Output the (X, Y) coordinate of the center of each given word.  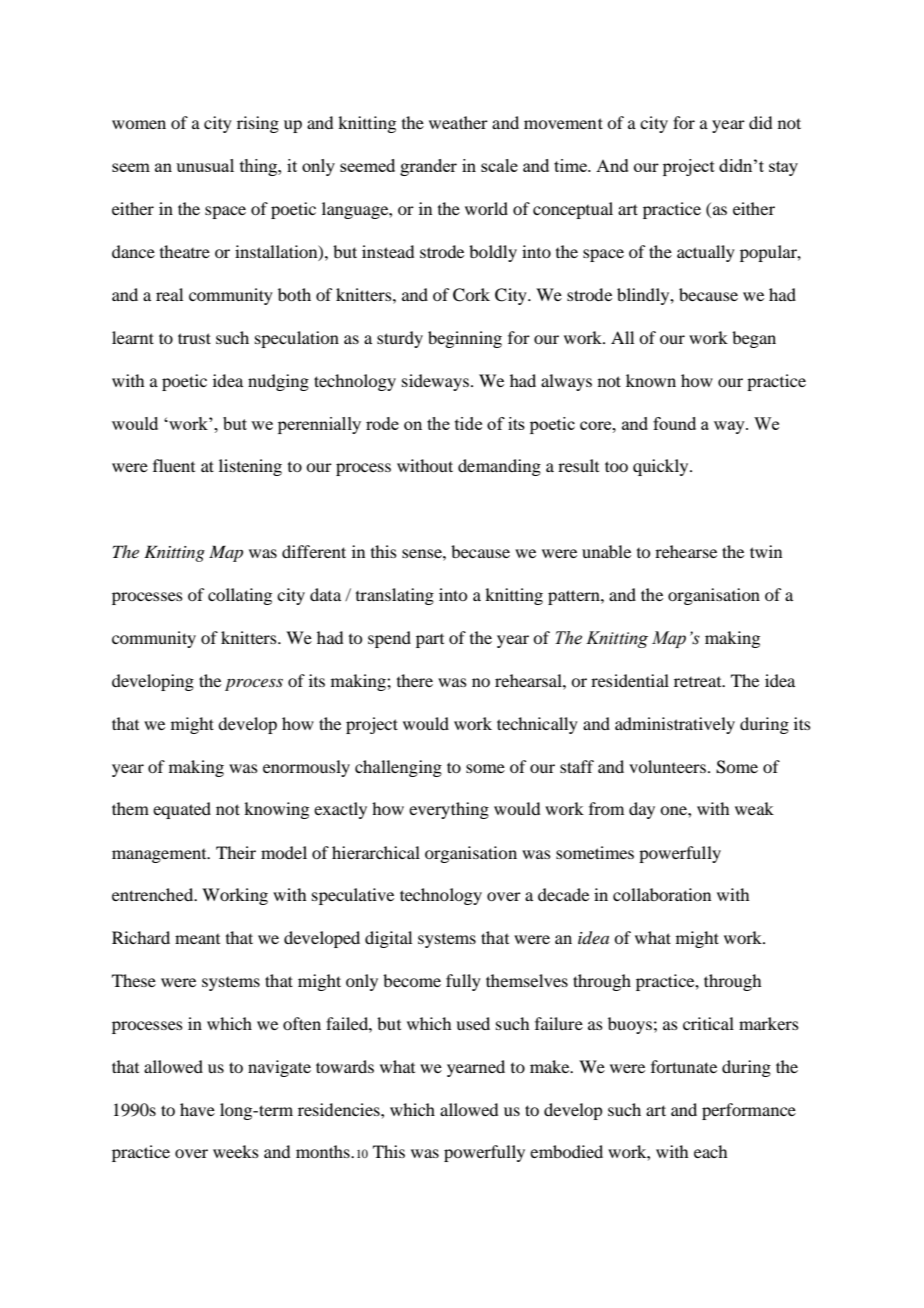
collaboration (662, 894)
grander (428, 167)
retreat (699, 682)
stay (783, 168)
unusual (205, 165)
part (430, 641)
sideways (435, 382)
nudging (278, 382)
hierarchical (376, 852)
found (674, 423)
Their (236, 852)
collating (240, 596)
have (197, 1109)
